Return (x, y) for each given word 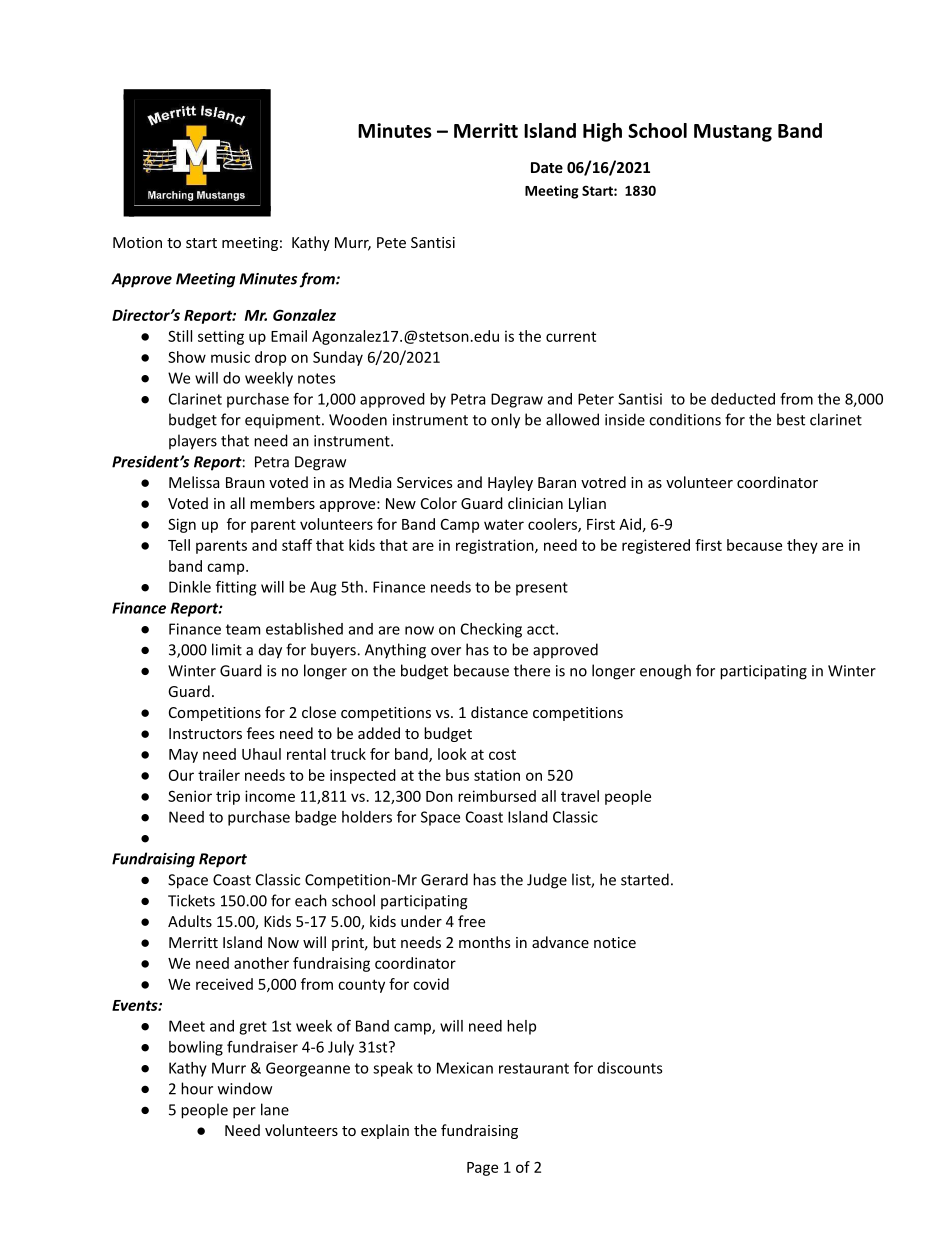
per (244, 1113)
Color (439, 503)
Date (547, 167)
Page (482, 1169)
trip (228, 797)
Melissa (194, 482)
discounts (630, 1068)
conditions (685, 419)
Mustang (733, 133)
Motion (137, 242)
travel (580, 796)
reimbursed (497, 796)
